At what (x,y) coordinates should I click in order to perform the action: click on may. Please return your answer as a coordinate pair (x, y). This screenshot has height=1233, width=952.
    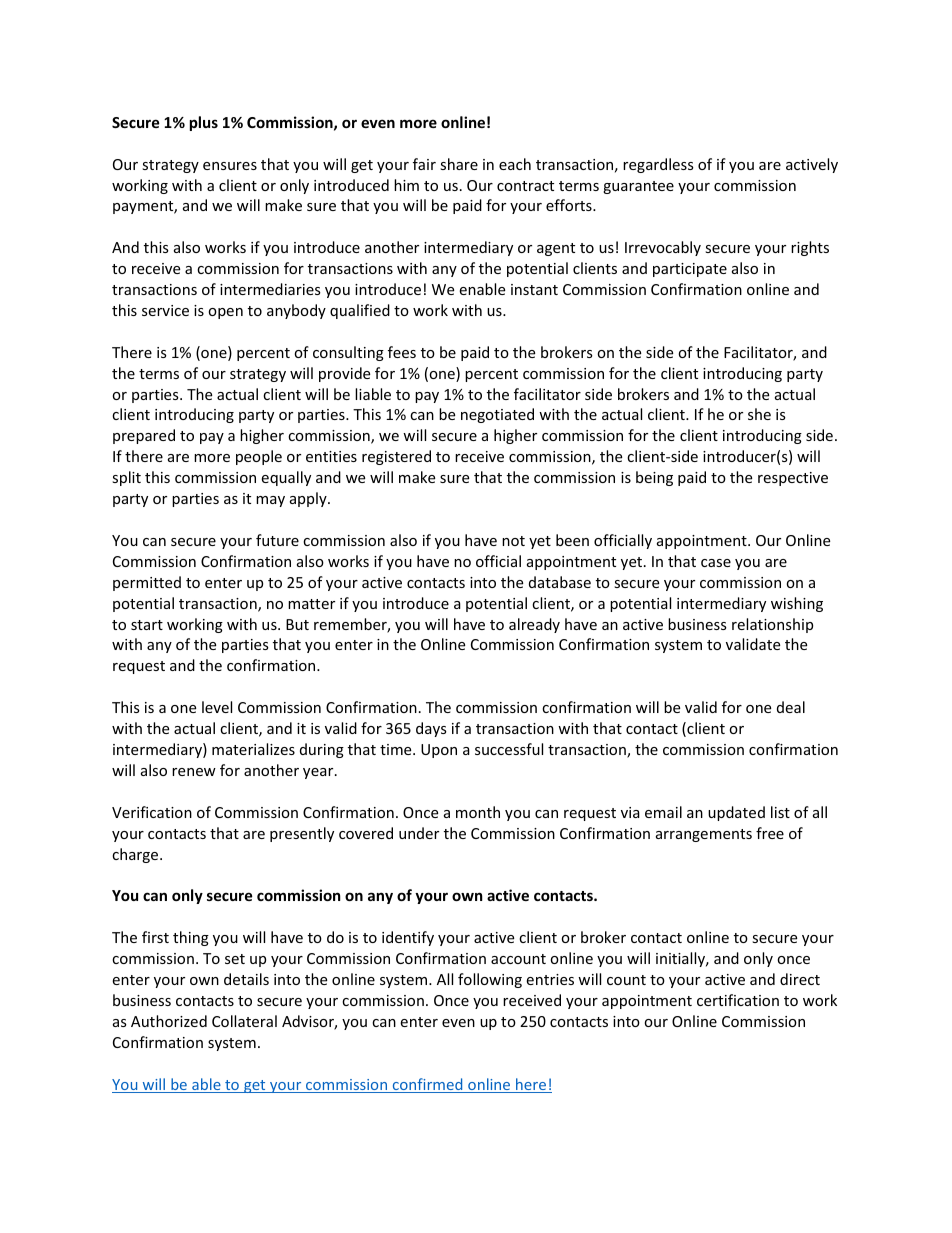
    Looking at the image, I should click on (270, 501).
